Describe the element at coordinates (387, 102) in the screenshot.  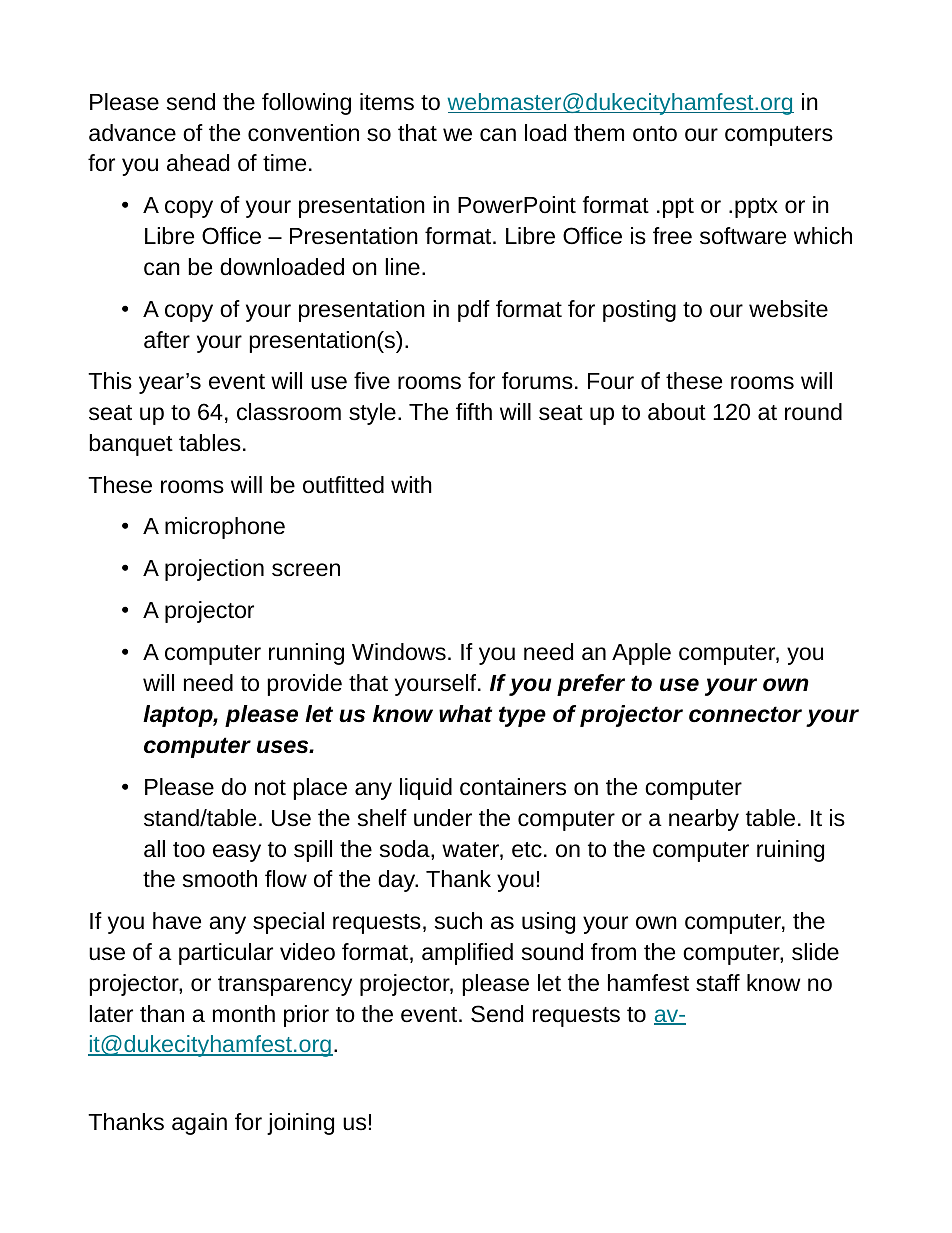
I see `items` at that location.
